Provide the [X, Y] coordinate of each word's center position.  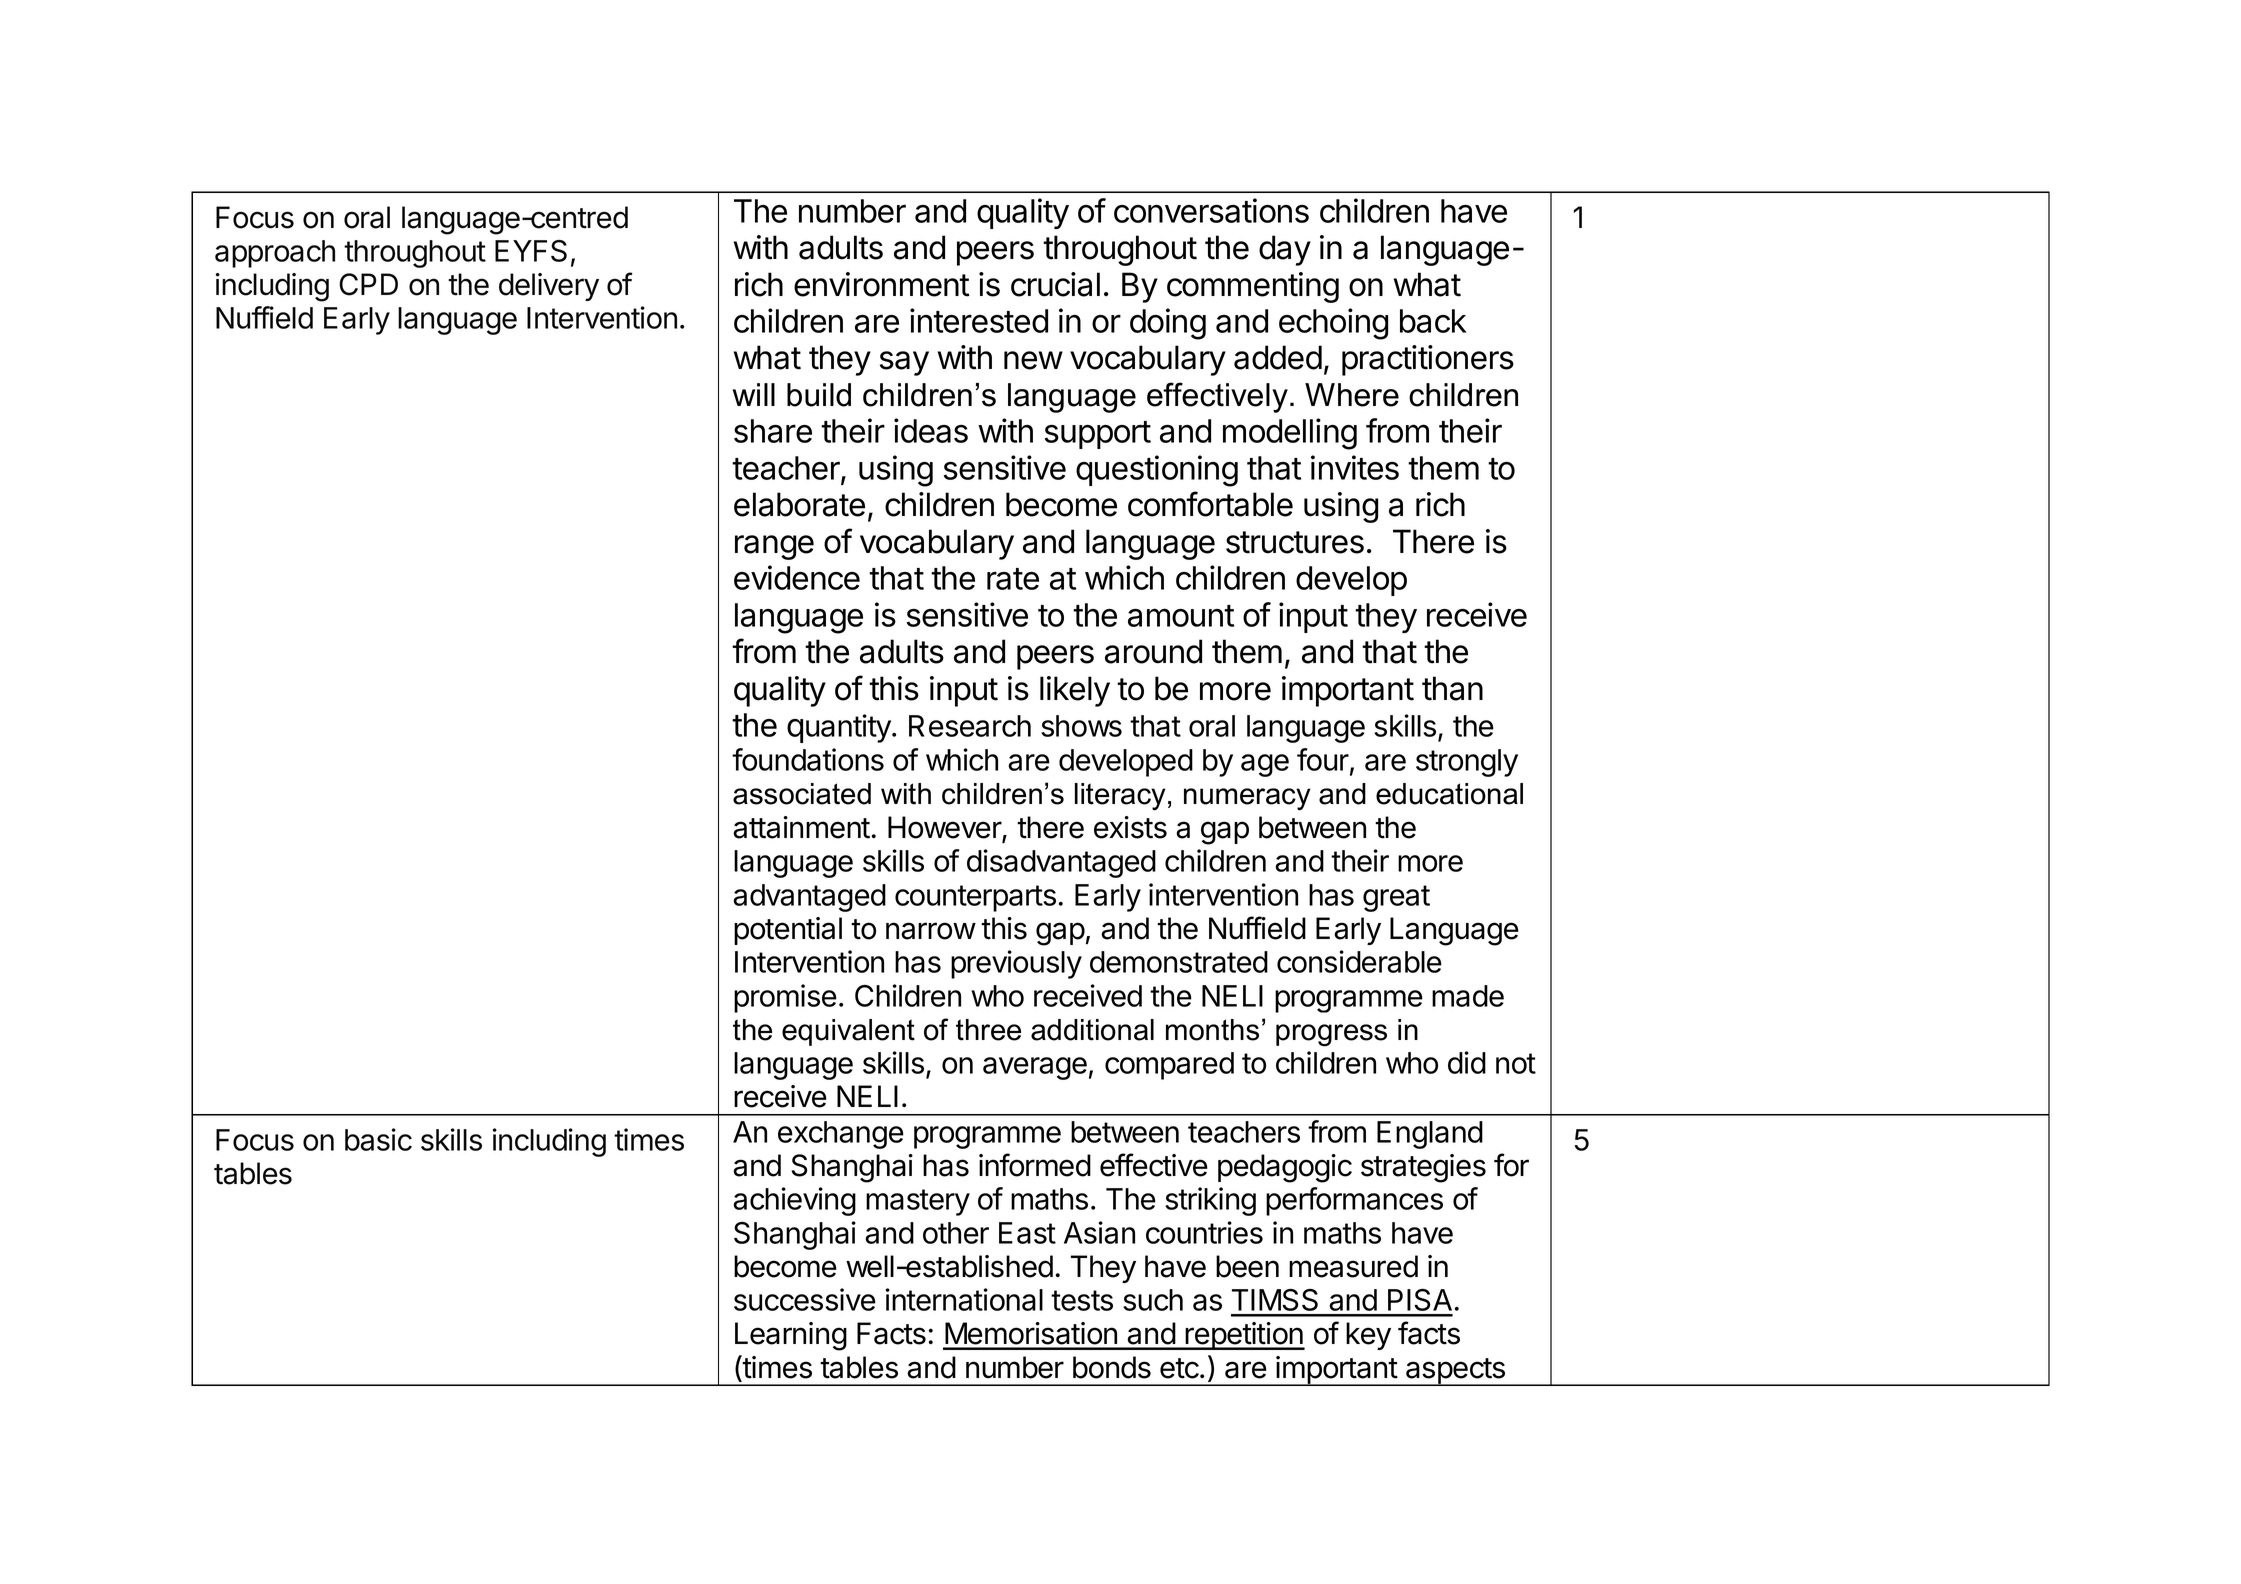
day [1285, 250]
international [964, 1299]
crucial [1055, 284]
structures [1295, 542]
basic [378, 1139]
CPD [368, 284]
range [774, 547]
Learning [791, 1336]
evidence [797, 577]
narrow [931, 931]
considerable [1359, 961]
